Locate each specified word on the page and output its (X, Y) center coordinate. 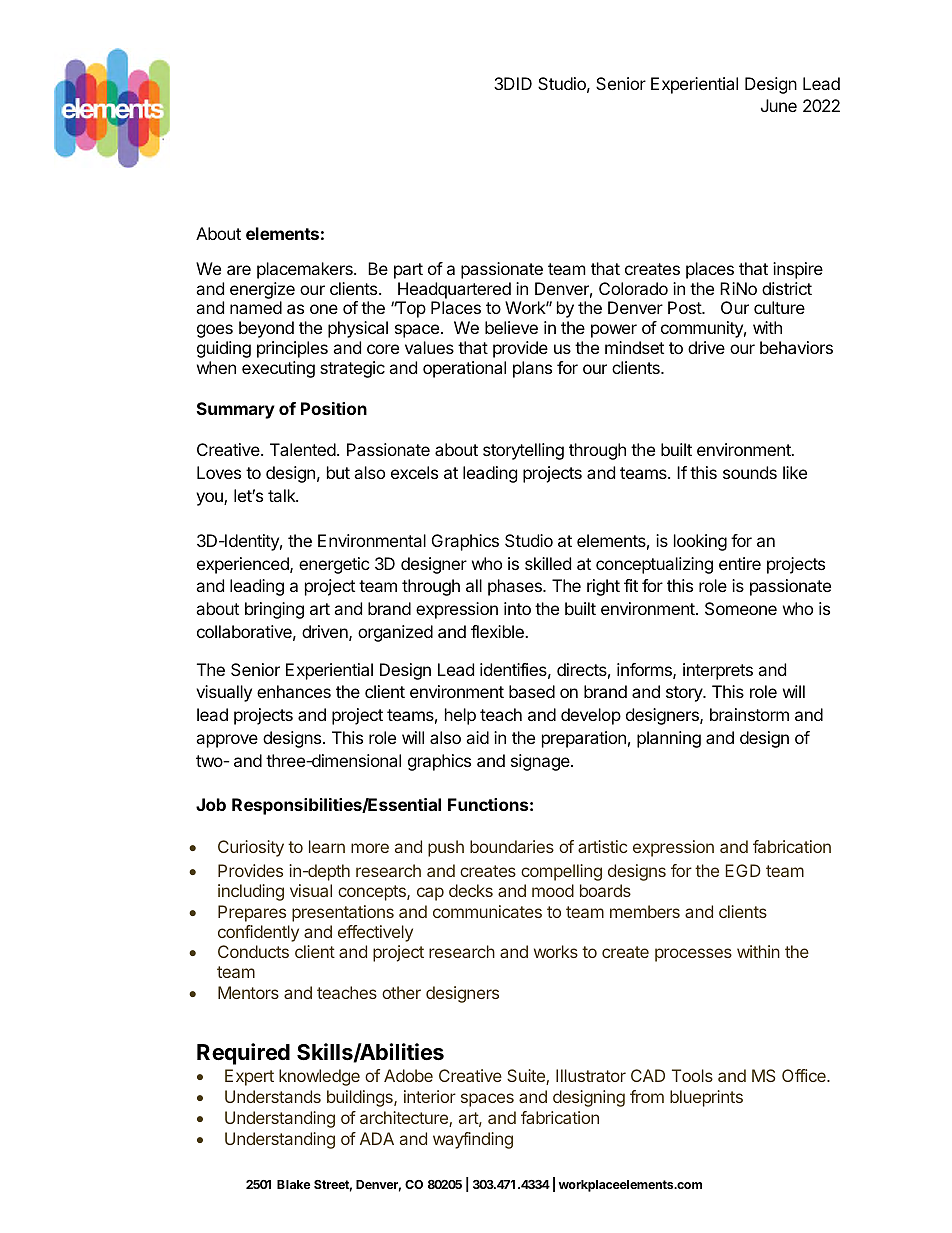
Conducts (253, 951)
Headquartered (454, 290)
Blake (294, 1184)
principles (292, 349)
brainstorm (749, 714)
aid (477, 737)
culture (779, 307)
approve (227, 741)
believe (511, 327)
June (779, 105)
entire (740, 563)
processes (693, 955)
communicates (487, 911)
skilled (548, 563)
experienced (244, 565)
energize (262, 290)
